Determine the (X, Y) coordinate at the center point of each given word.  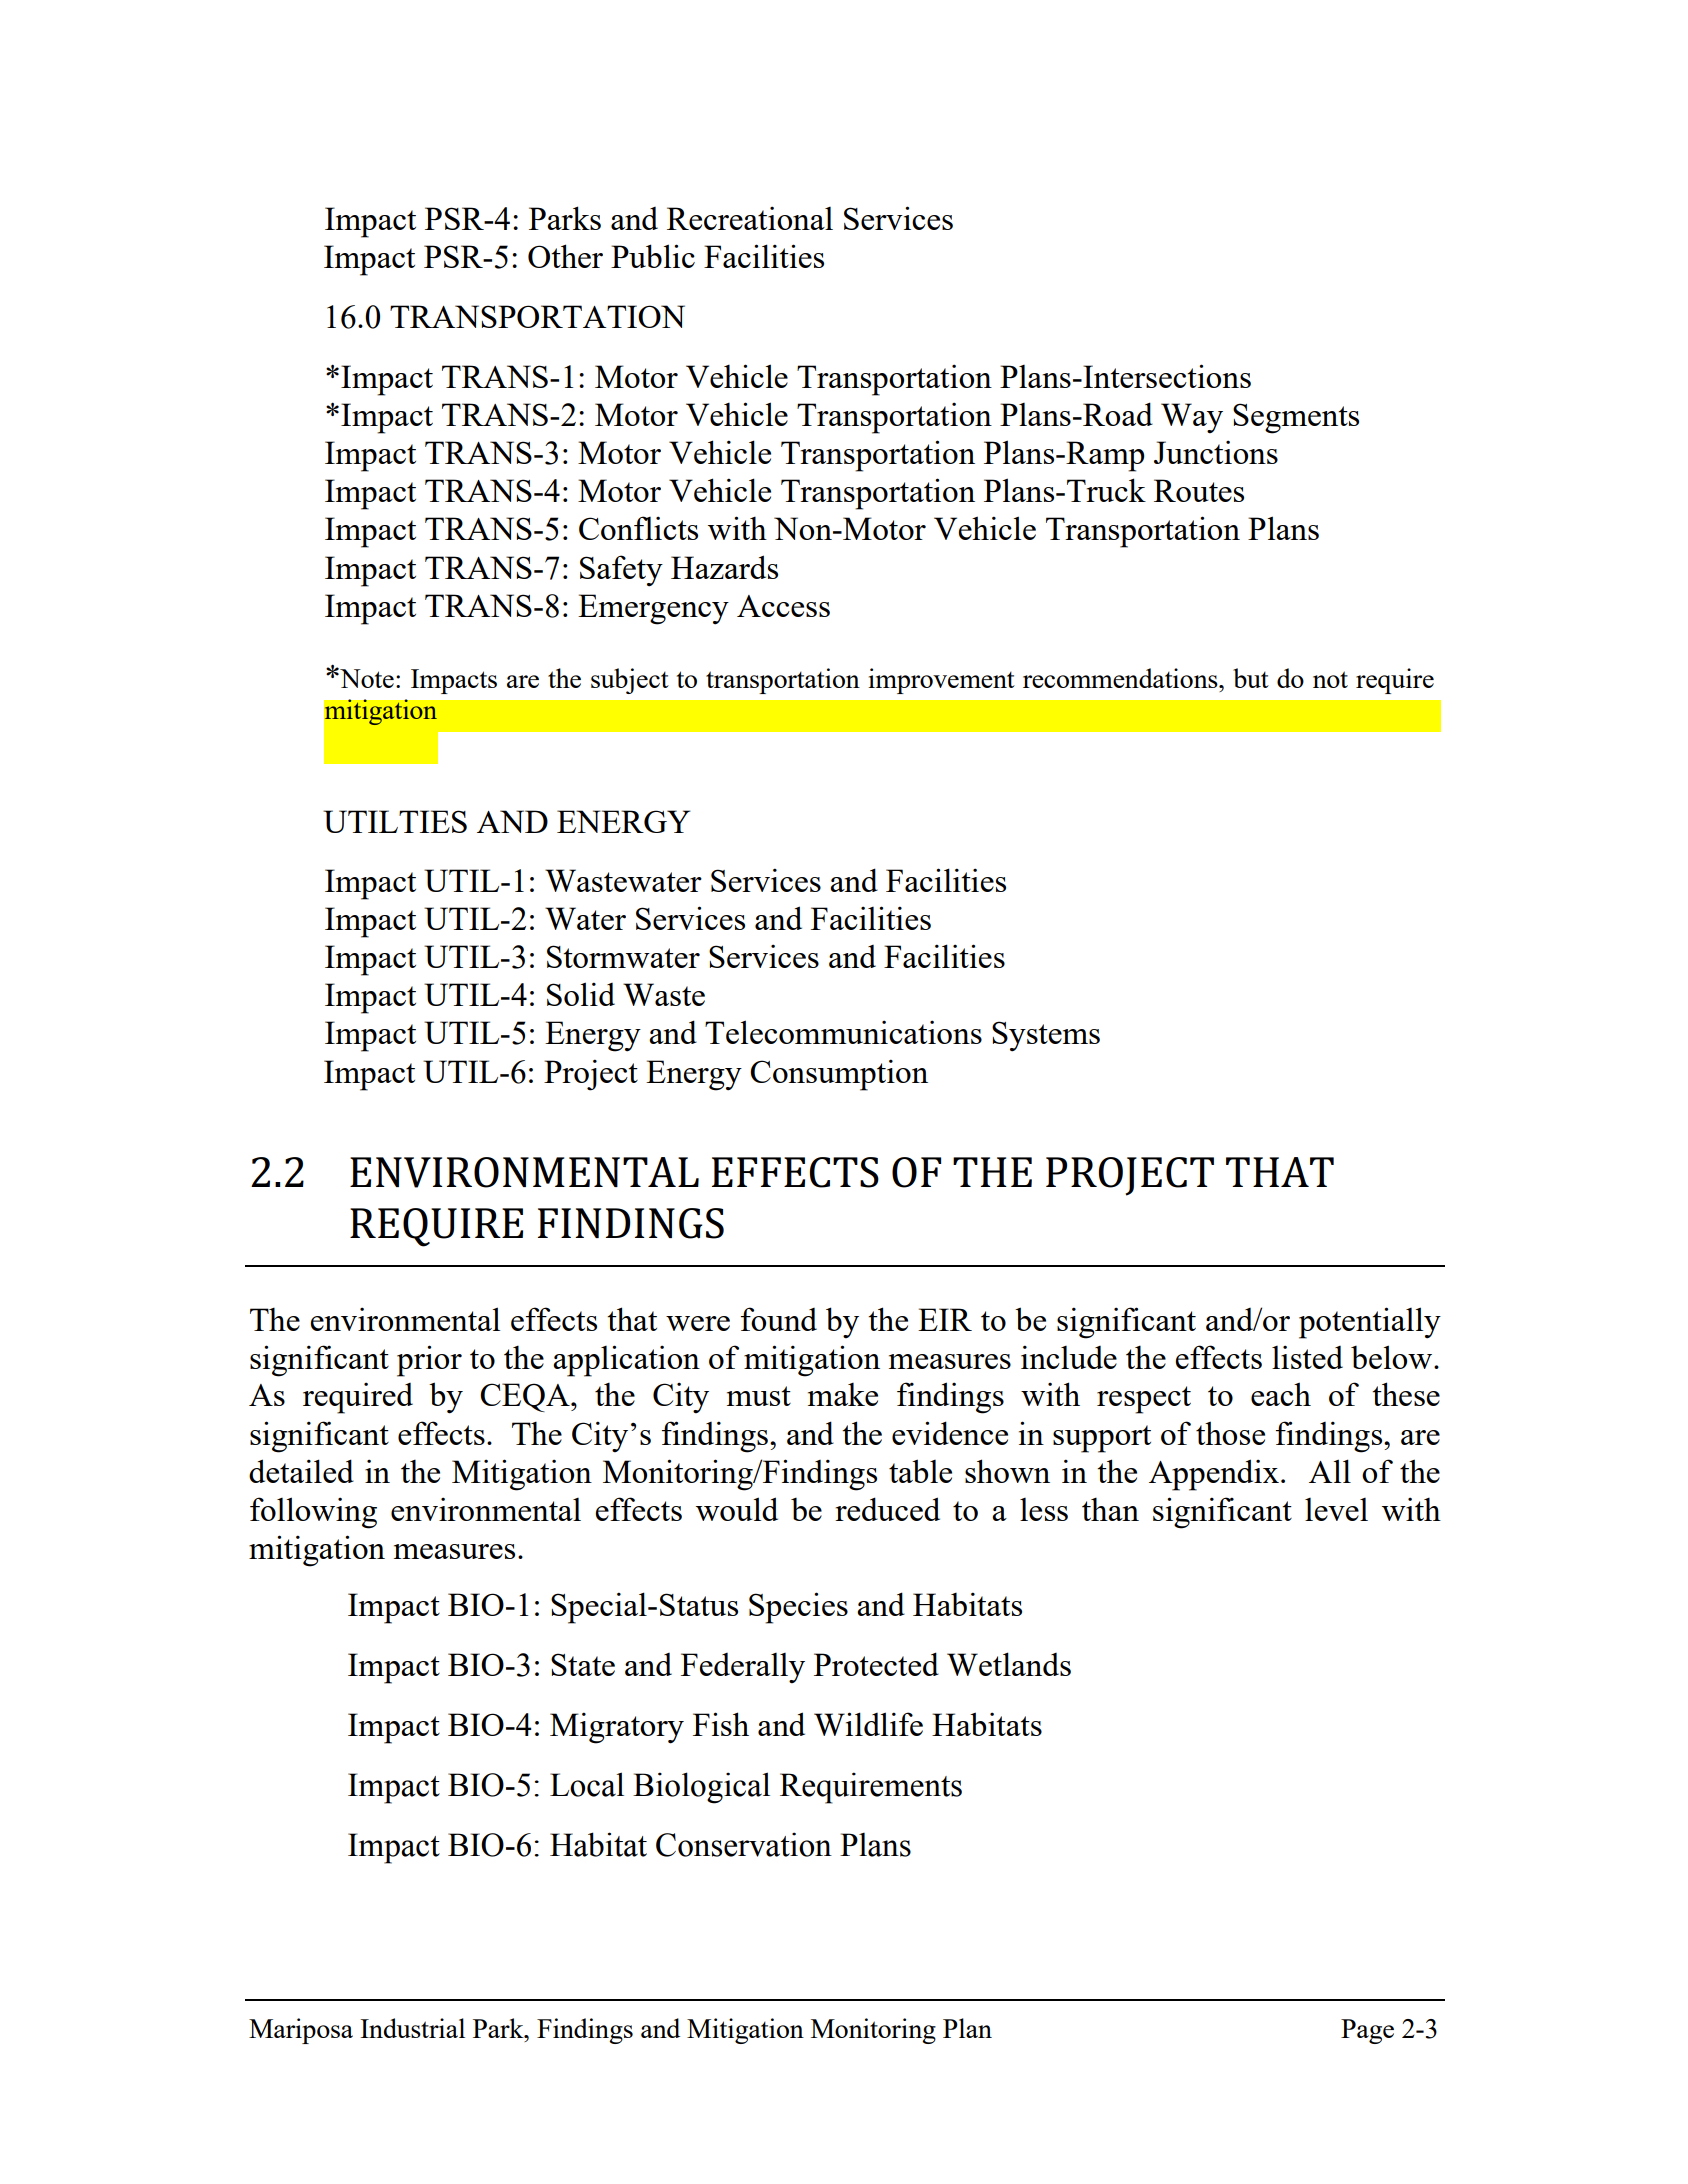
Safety (621, 571)
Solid (581, 994)
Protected (876, 1664)
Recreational (750, 218)
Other (565, 256)
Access (783, 606)
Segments (1296, 418)
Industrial (412, 2028)
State (583, 1664)
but (1251, 678)
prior (429, 1361)
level (1336, 1509)
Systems (1046, 1036)
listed (1307, 1357)
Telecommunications (843, 1032)
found (779, 1319)
